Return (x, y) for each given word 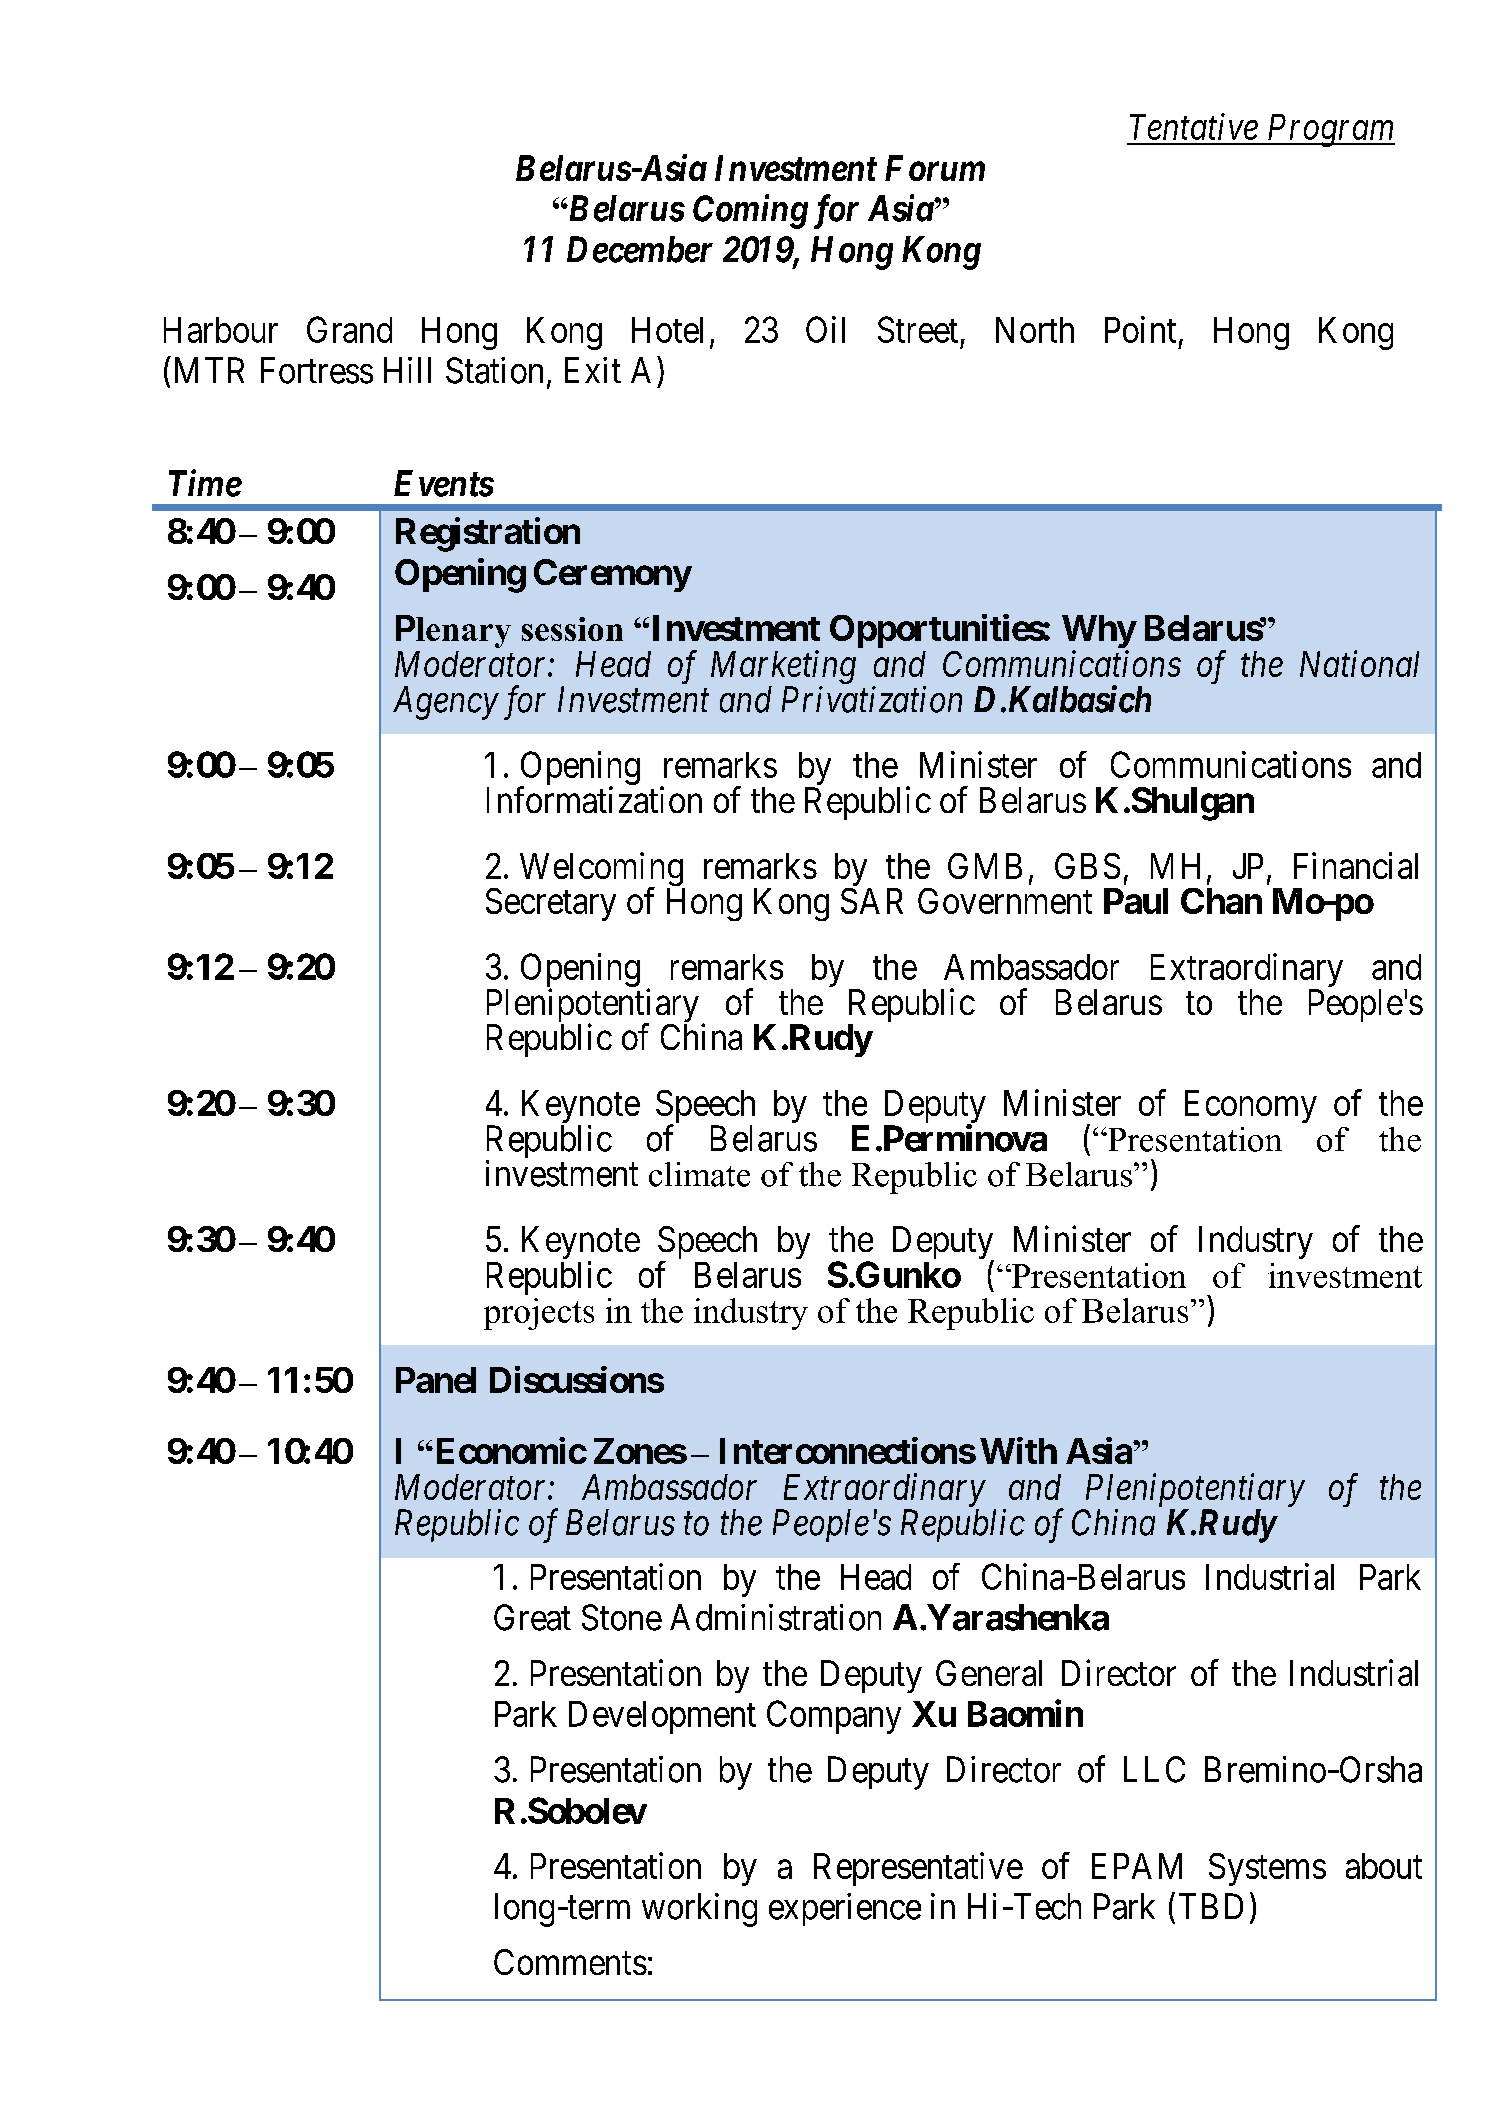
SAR (872, 901)
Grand (349, 329)
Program (1330, 130)
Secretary (551, 904)
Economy (1251, 1106)
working (699, 1910)
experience (845, 1909)
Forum (935, 168)
